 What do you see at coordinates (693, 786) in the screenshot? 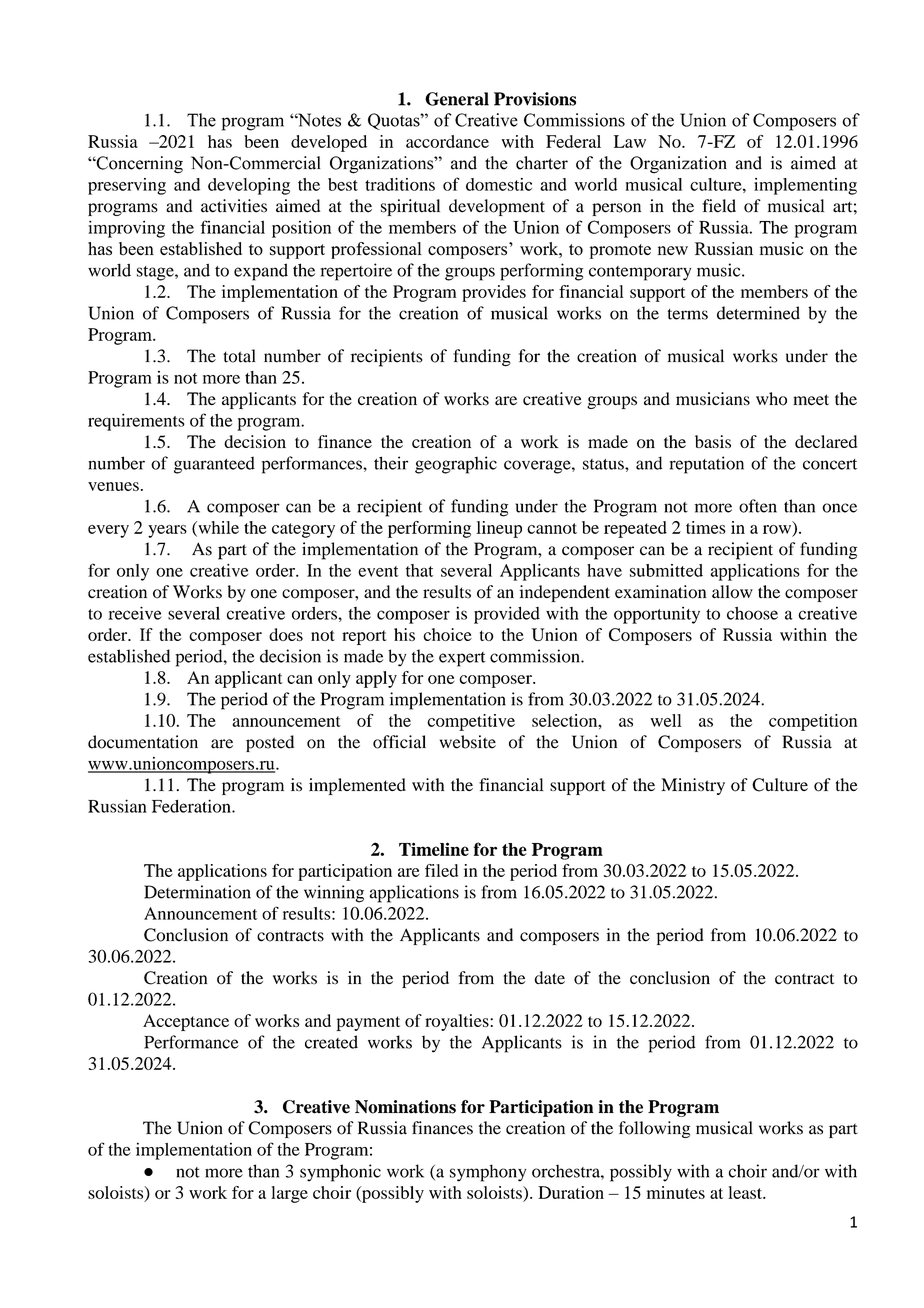
I see `Ministry` at bounding box center [693, 786].
